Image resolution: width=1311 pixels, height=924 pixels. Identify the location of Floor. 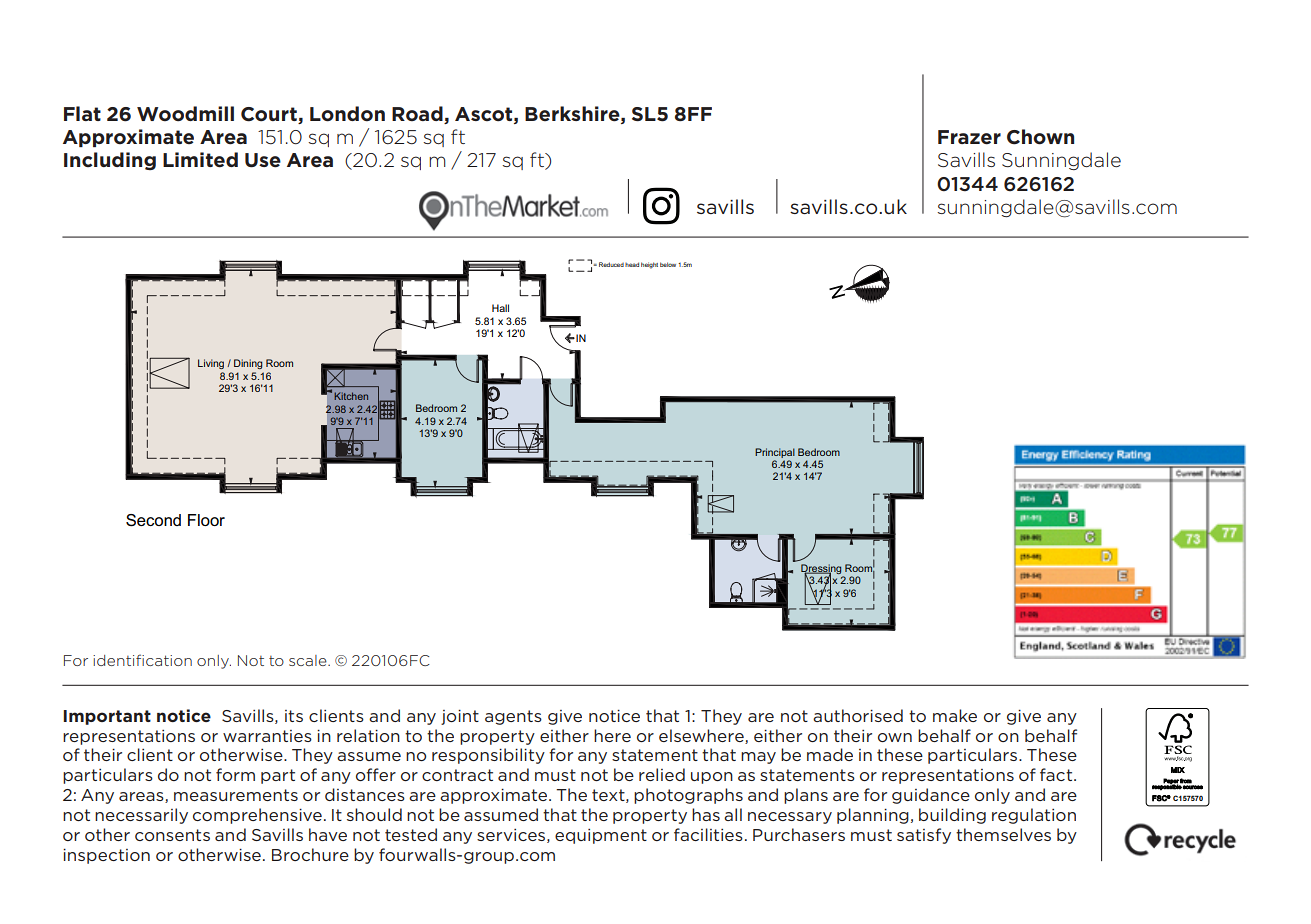
(206, 520).
